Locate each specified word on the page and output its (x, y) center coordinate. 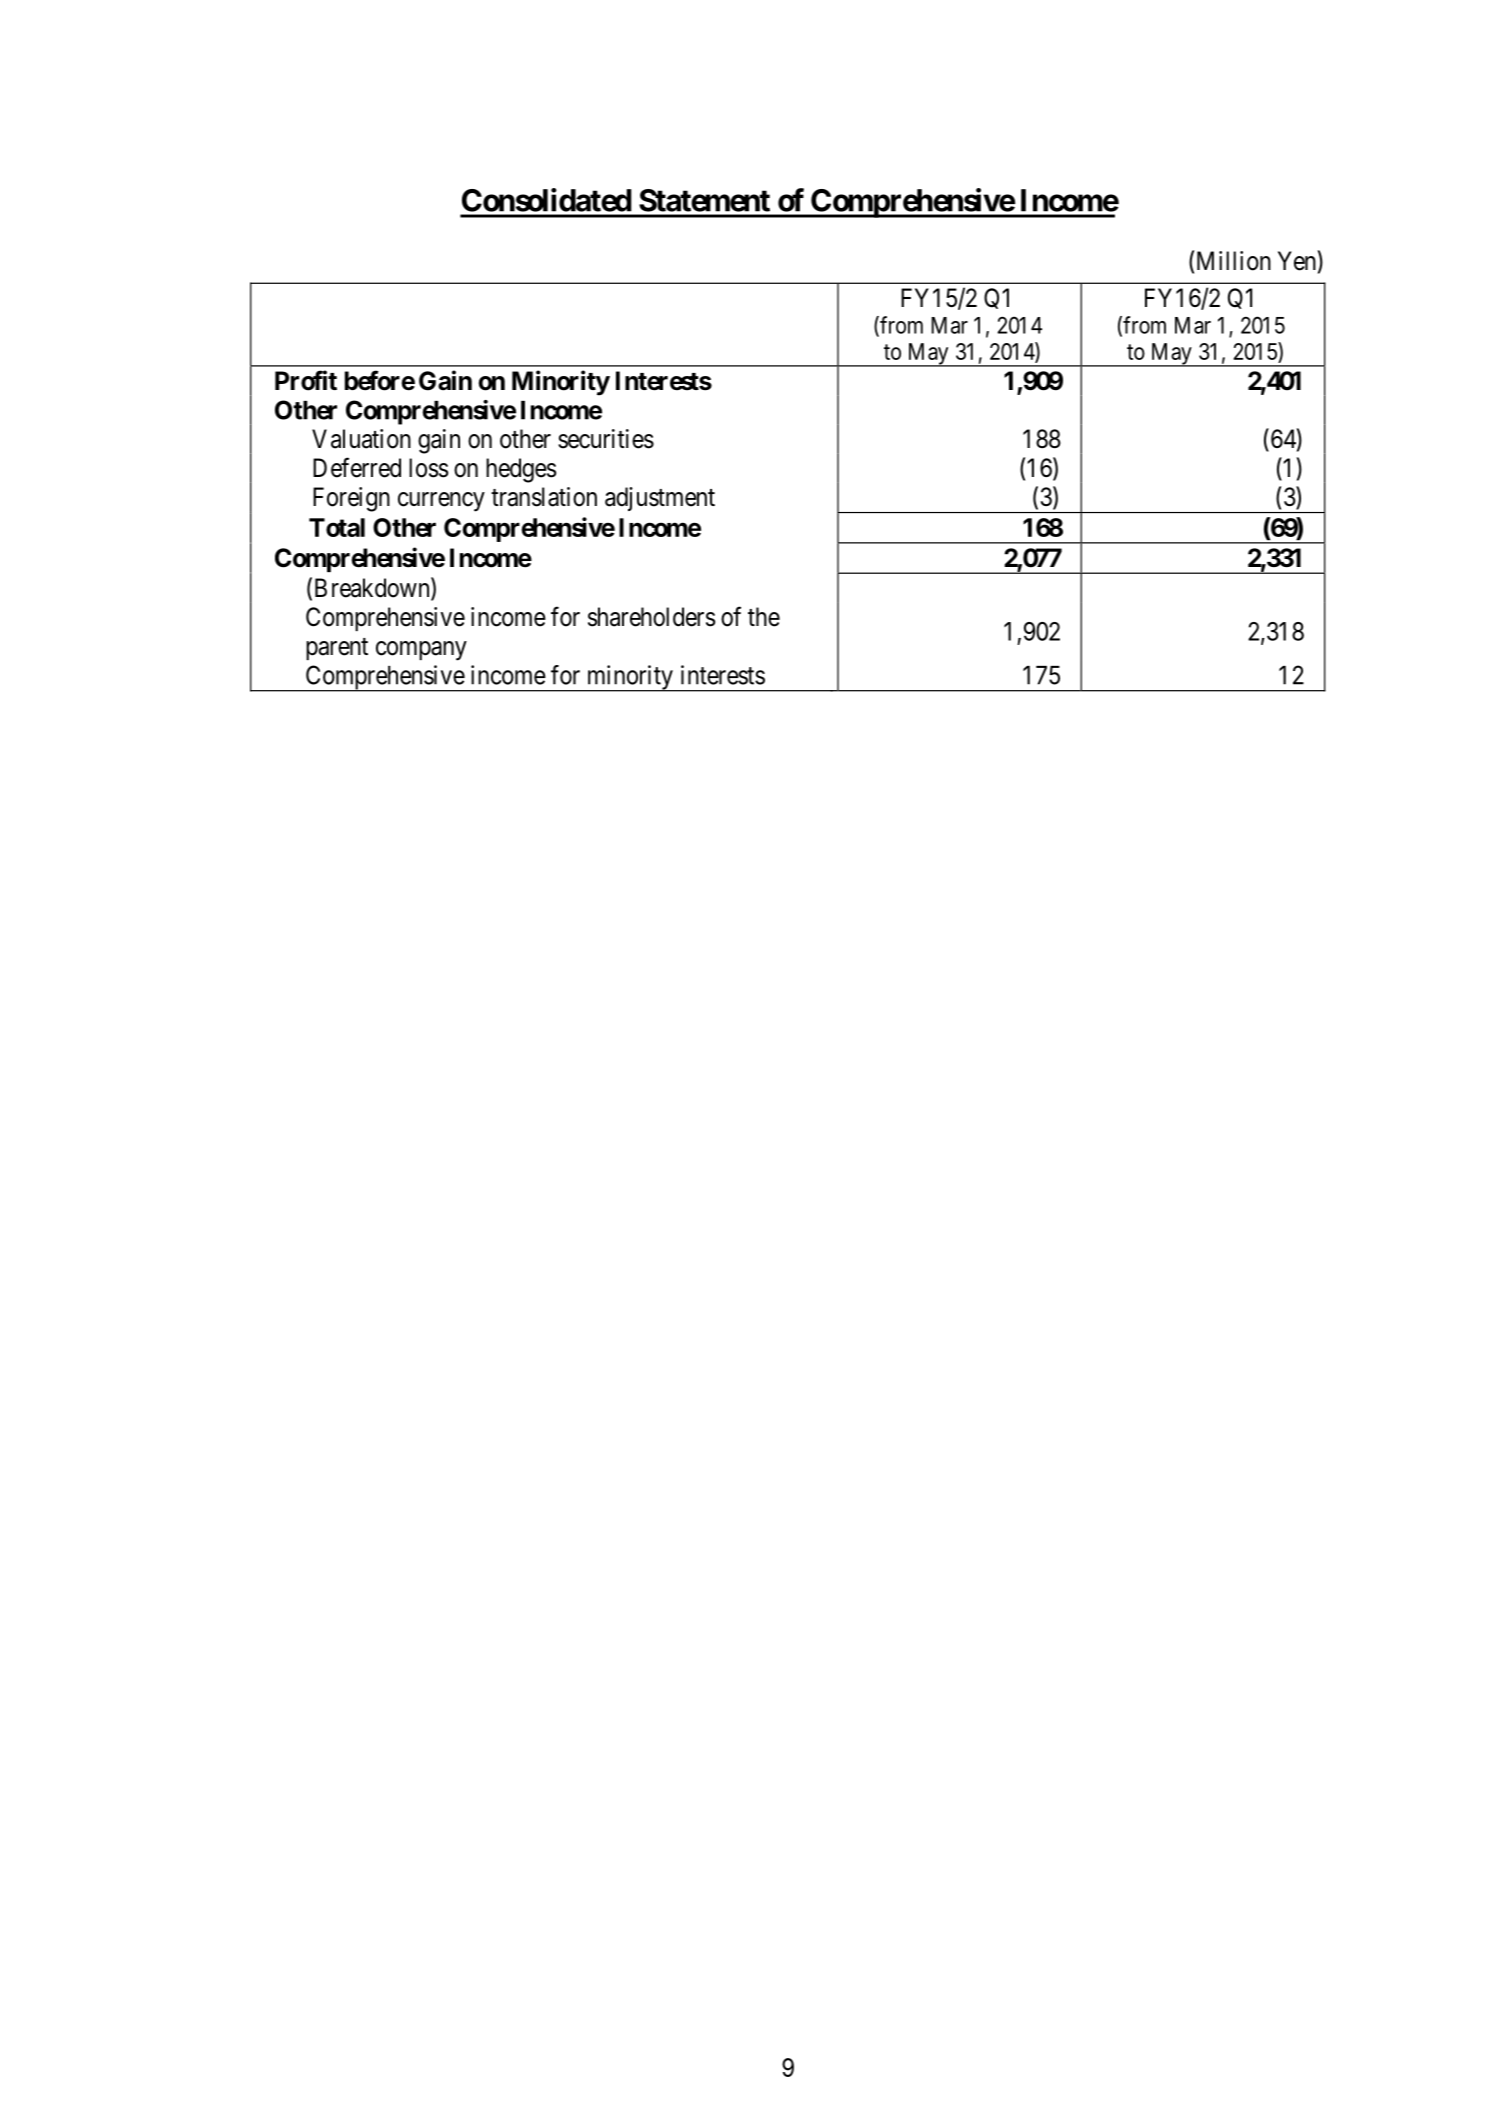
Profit (306, 380)
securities (606, 439)
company (421, 651)
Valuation (361, 439)
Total (337, 527)
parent (337, 649)
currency (441, 502)
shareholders (651, 617)
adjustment (660, 499)
